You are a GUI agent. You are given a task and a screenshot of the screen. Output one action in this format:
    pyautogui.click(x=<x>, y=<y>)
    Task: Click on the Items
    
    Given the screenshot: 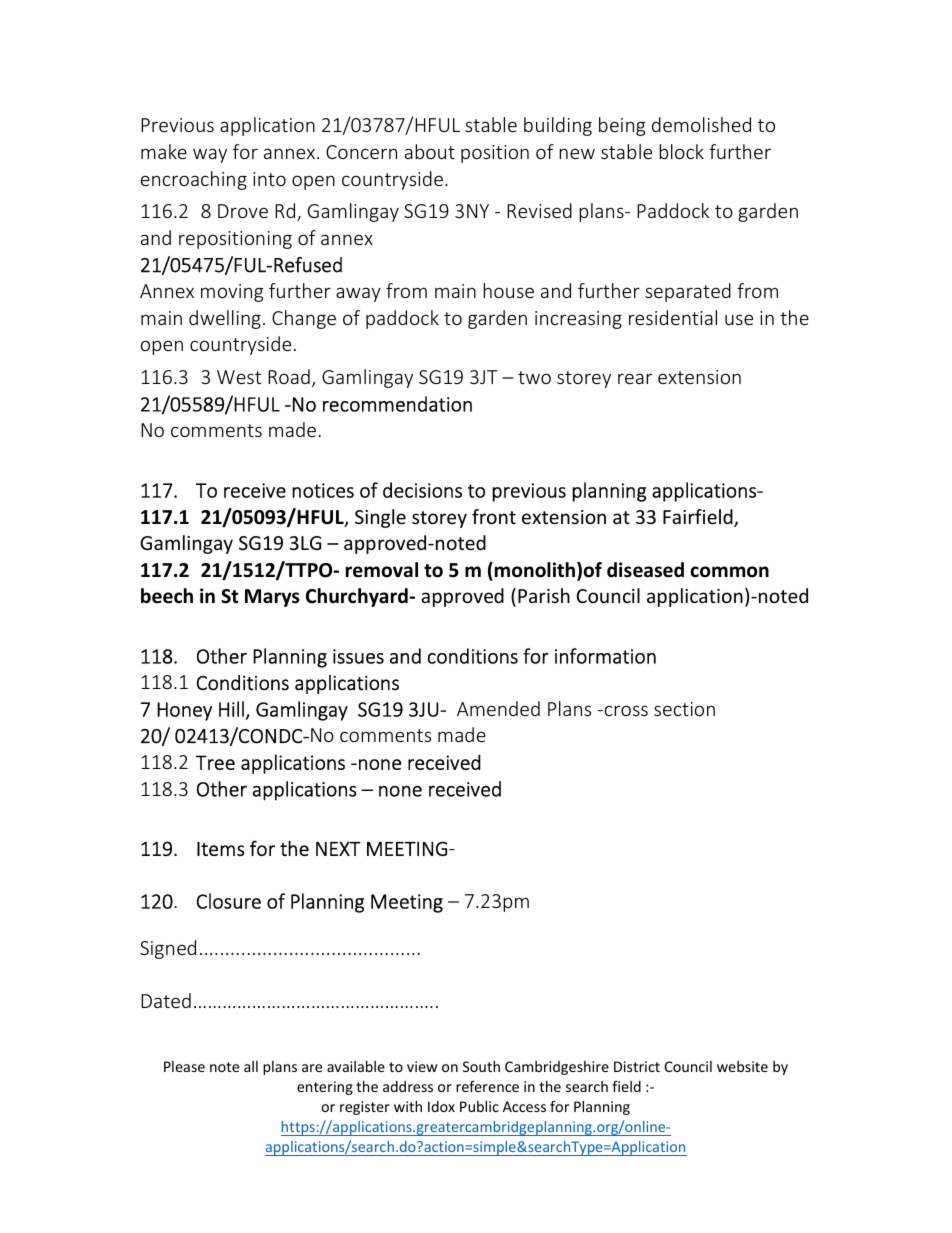 What is the action you would take?
    pyautogui.click(x=220, y=848)
